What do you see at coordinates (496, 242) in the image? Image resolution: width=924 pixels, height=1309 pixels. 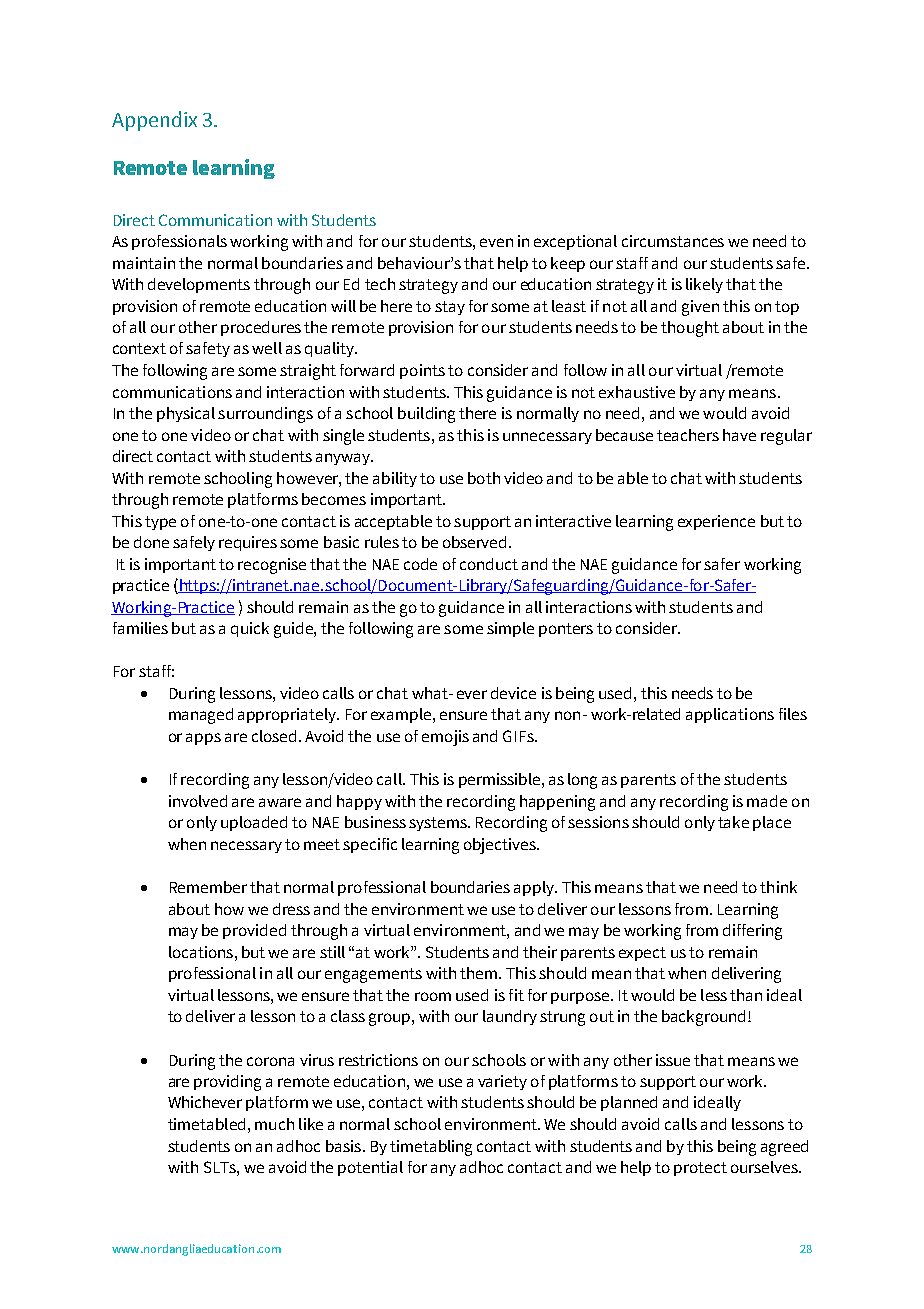 I see `even` at bounding box center [496, 242].
